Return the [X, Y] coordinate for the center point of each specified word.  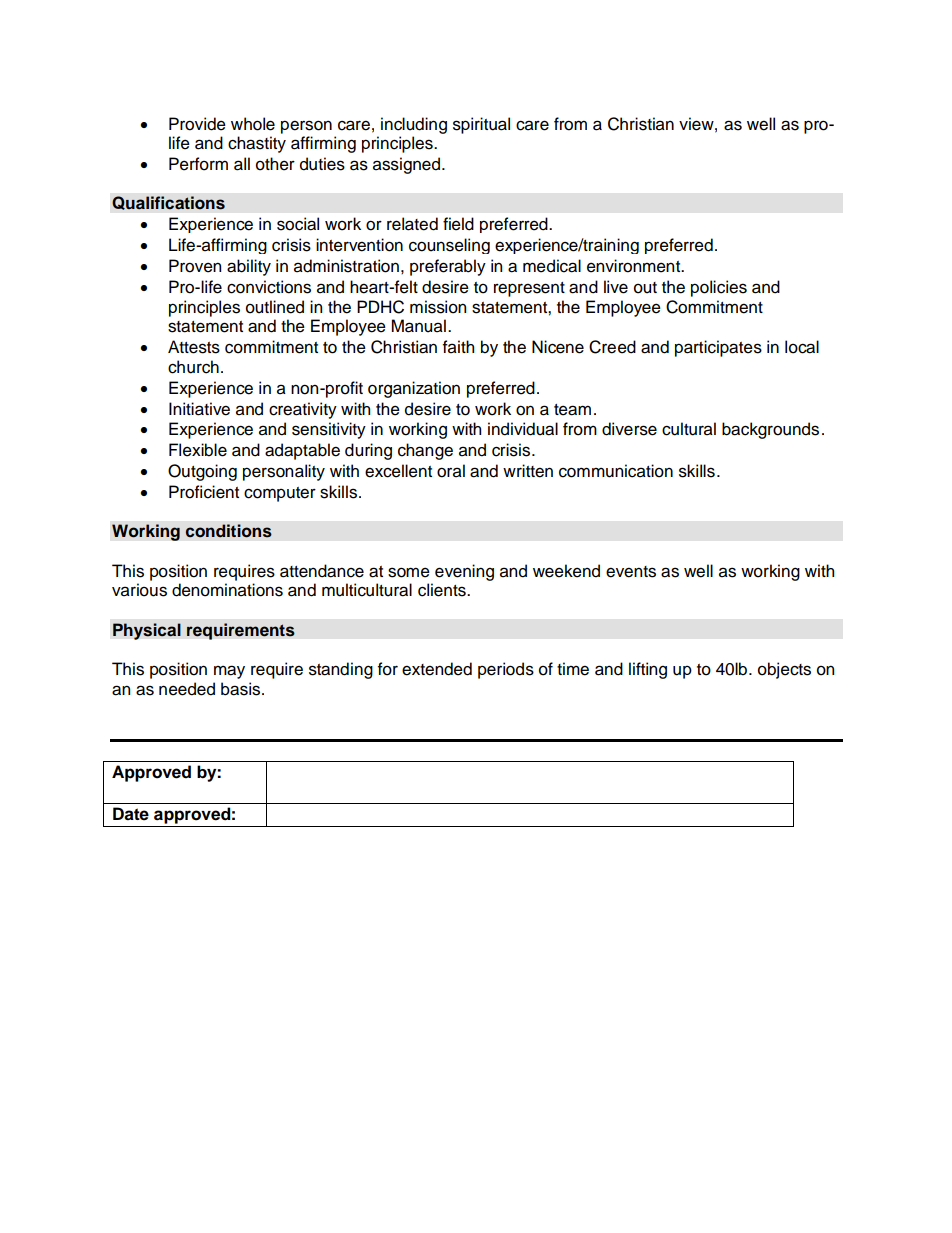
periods [506, 670]
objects [784, 670]
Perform [198, 164]
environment [635, 266]
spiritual [481, 125]
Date [131, 814]
